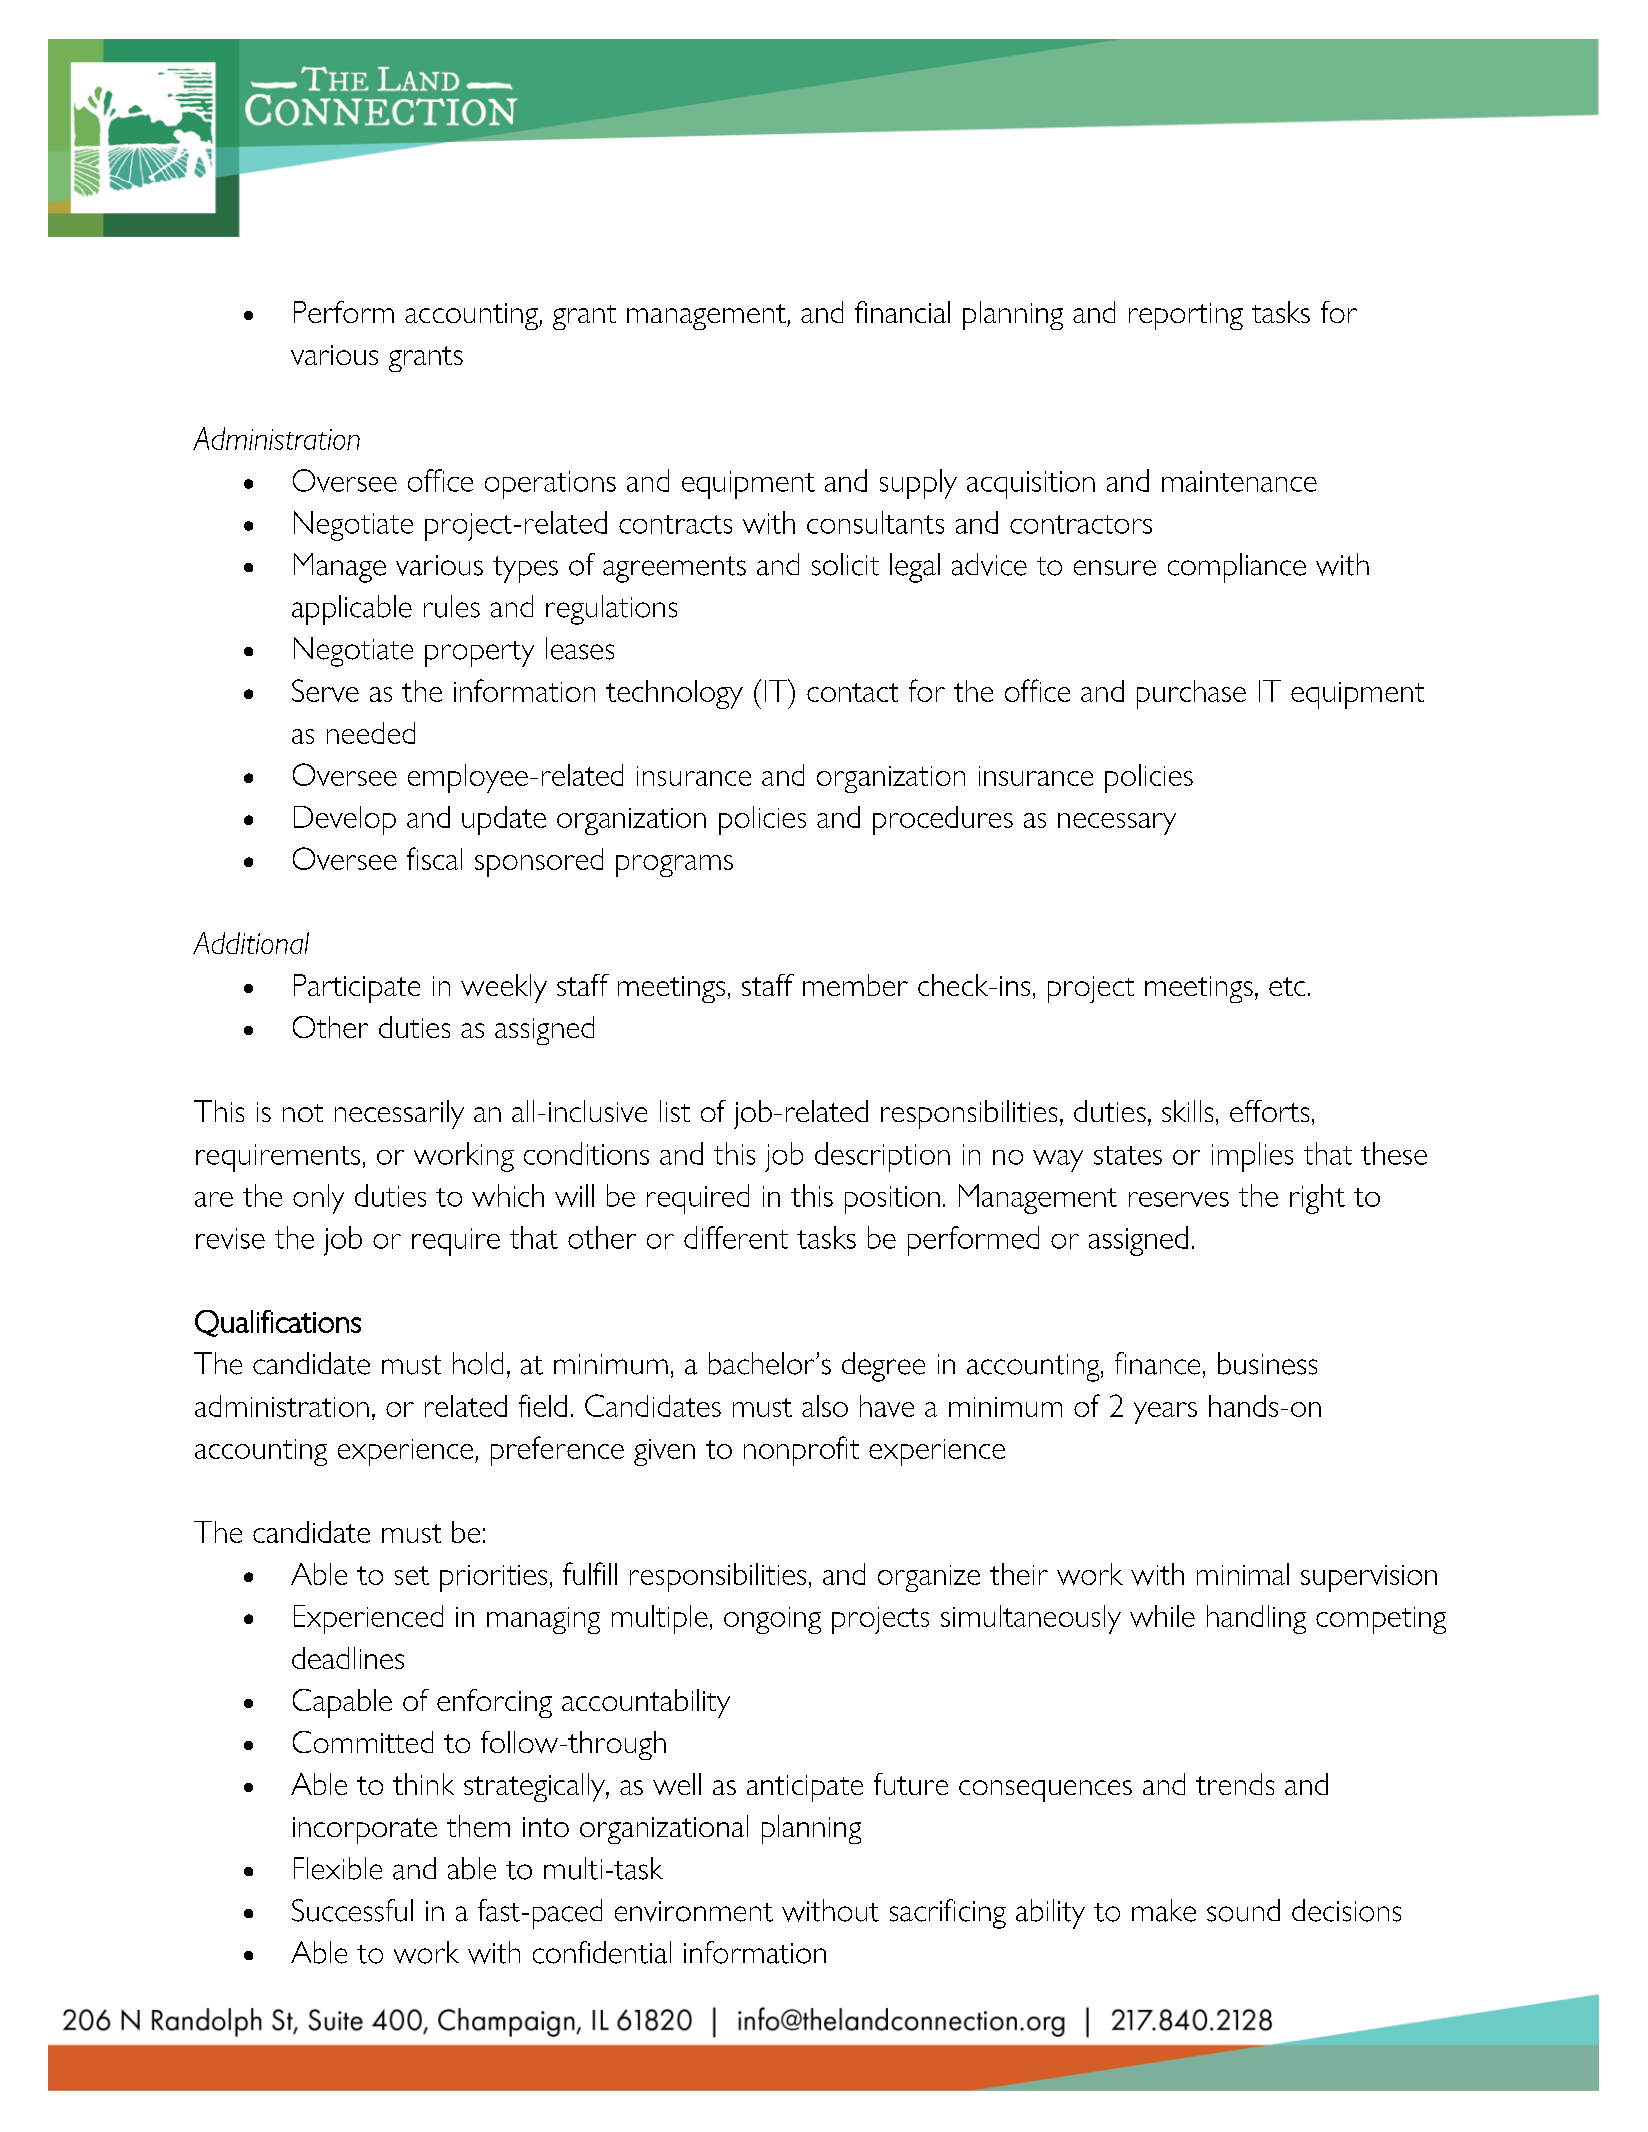  Describe the element at coordinates (1269, 1111) in the screenshot. I see `efforts` at that location.
